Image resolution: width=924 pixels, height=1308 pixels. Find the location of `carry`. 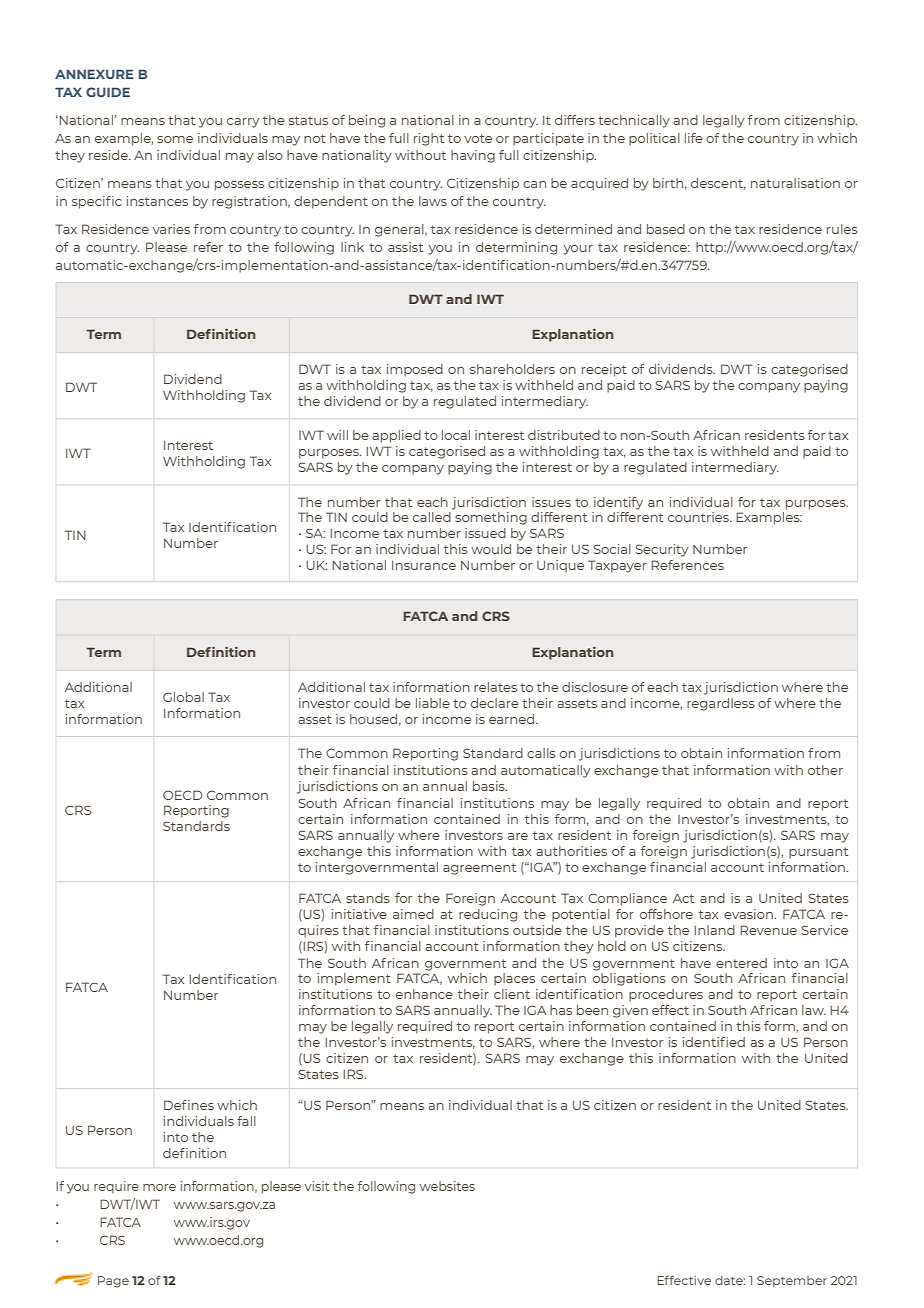

carry is located at coordinates (243, 123).
